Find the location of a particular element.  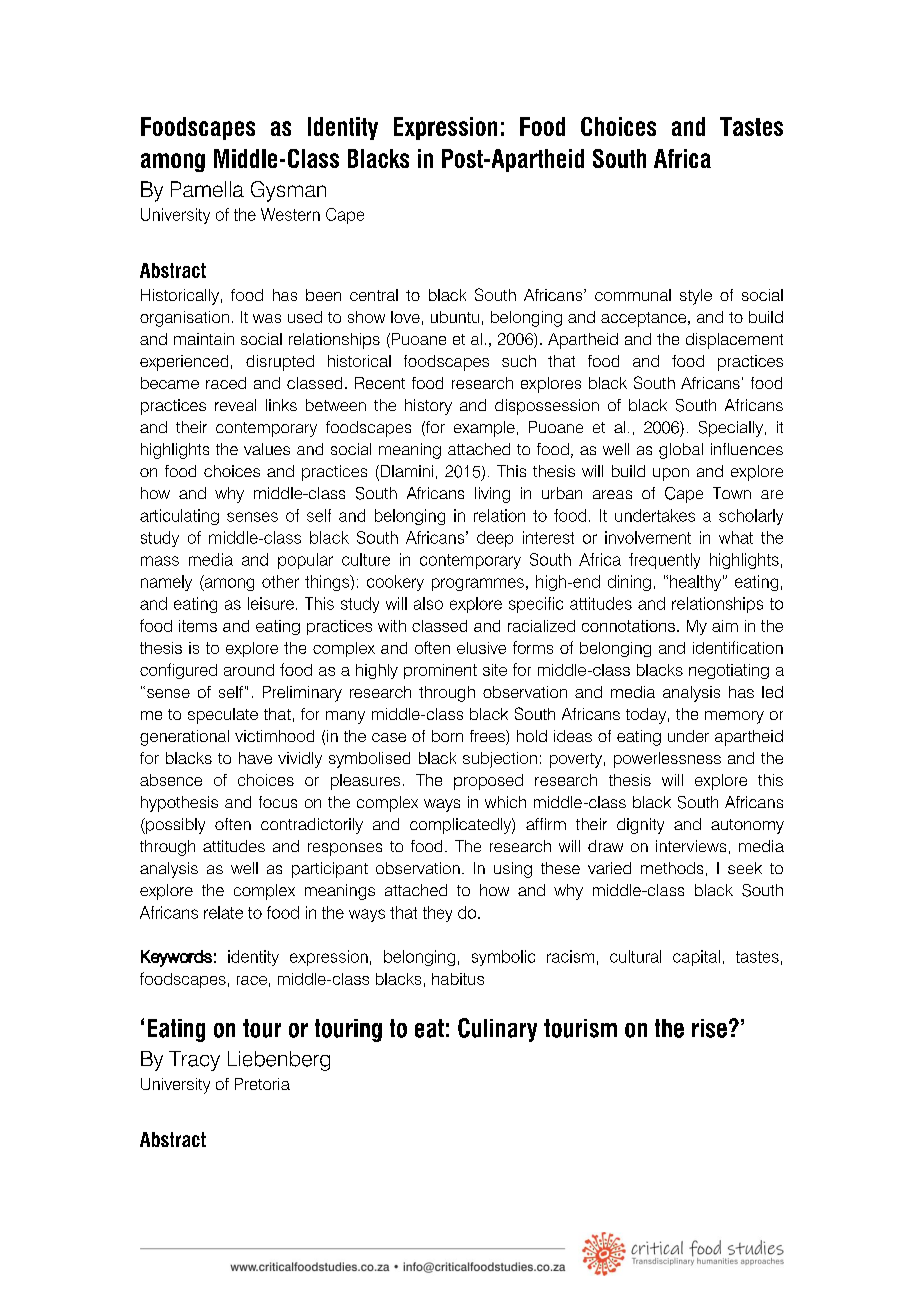

articulating is located at coordinates (179, 517).
